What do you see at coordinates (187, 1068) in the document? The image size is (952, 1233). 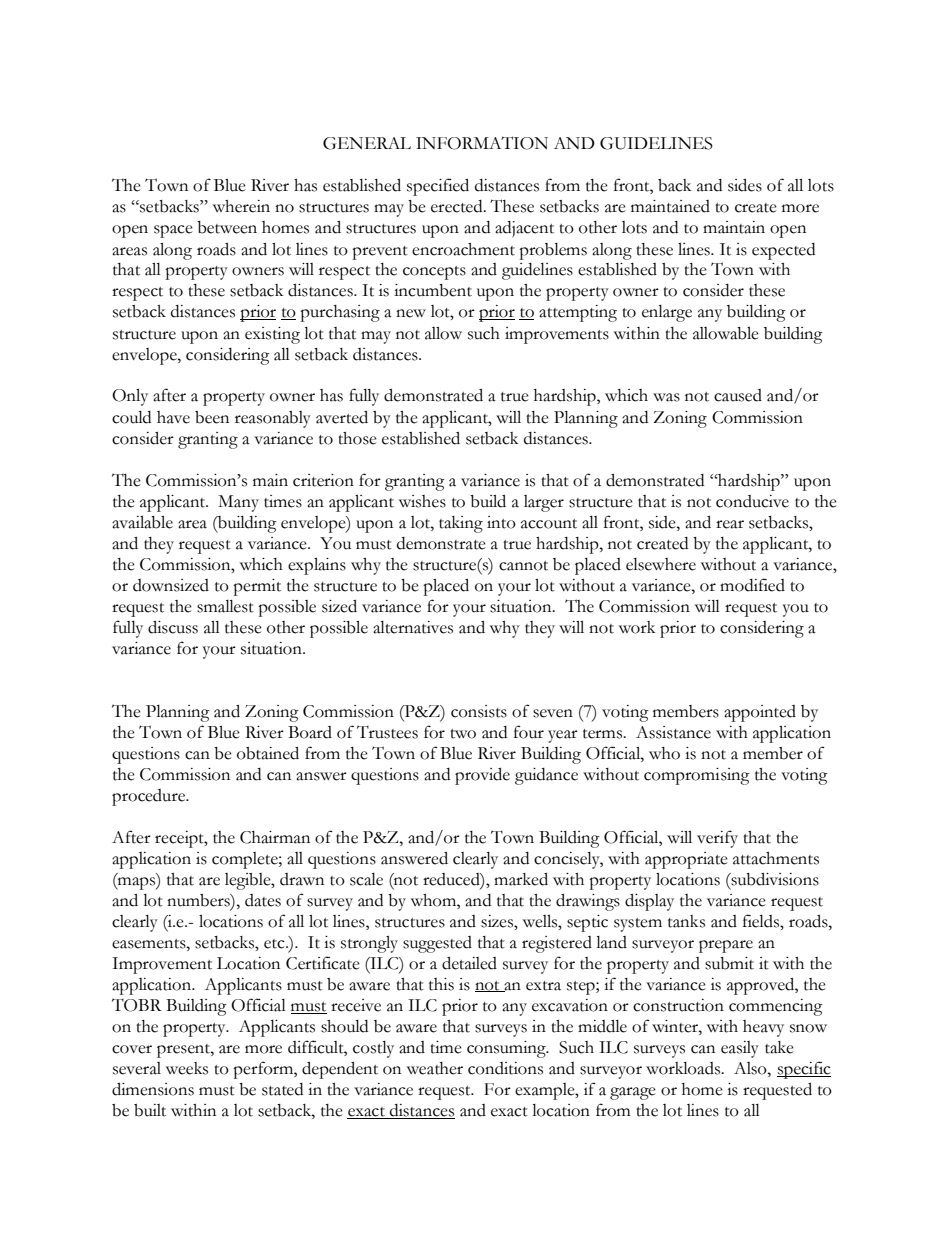 I see `weeks` at bounding box center [187, 1068].
